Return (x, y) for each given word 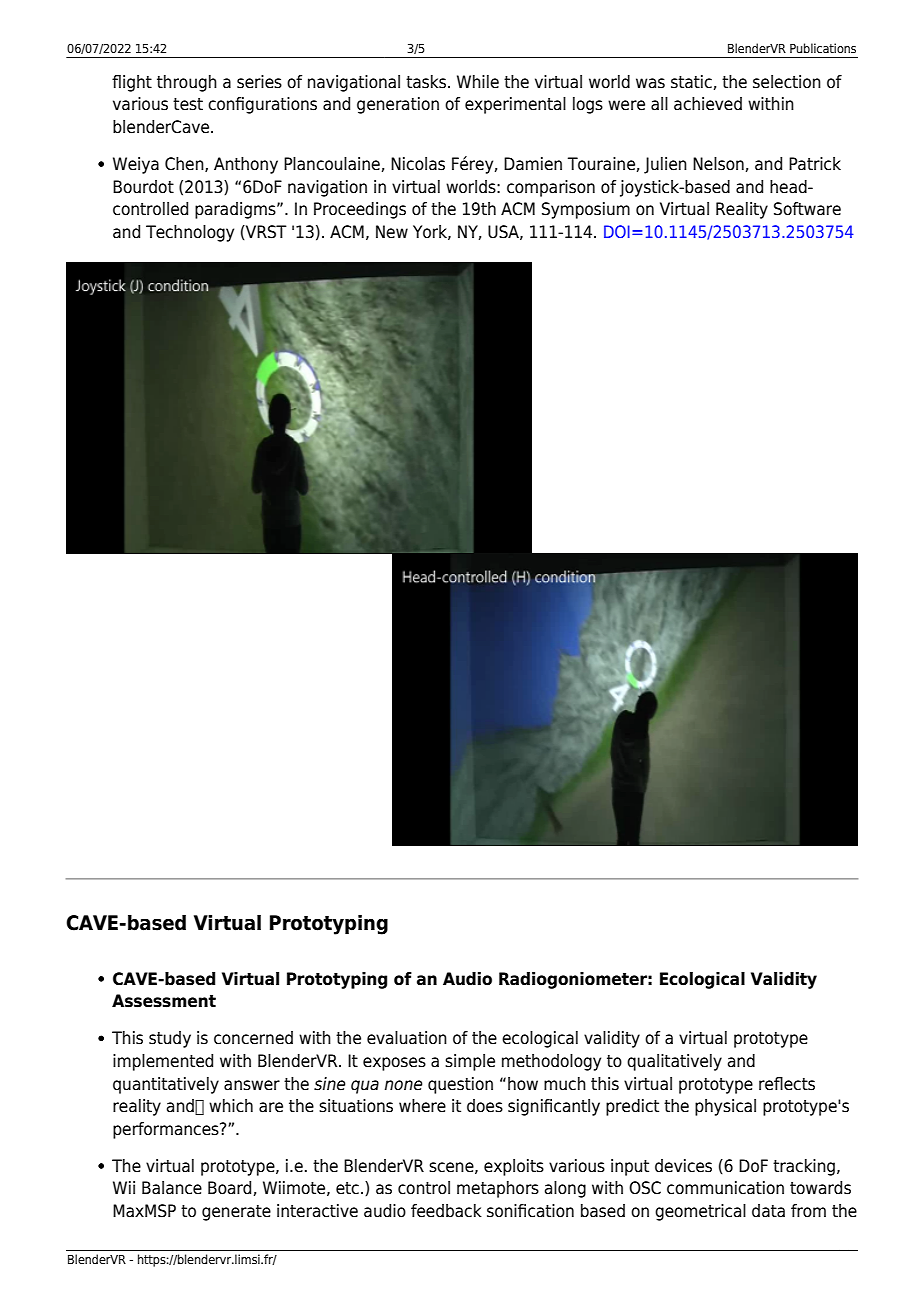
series (259, 82)
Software (807, 209)
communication (725, 1188)
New (392, 232)
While (478, 82)
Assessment (164, 1001)
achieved (708, 104)
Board (229, 1188)
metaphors (498, 1189)
